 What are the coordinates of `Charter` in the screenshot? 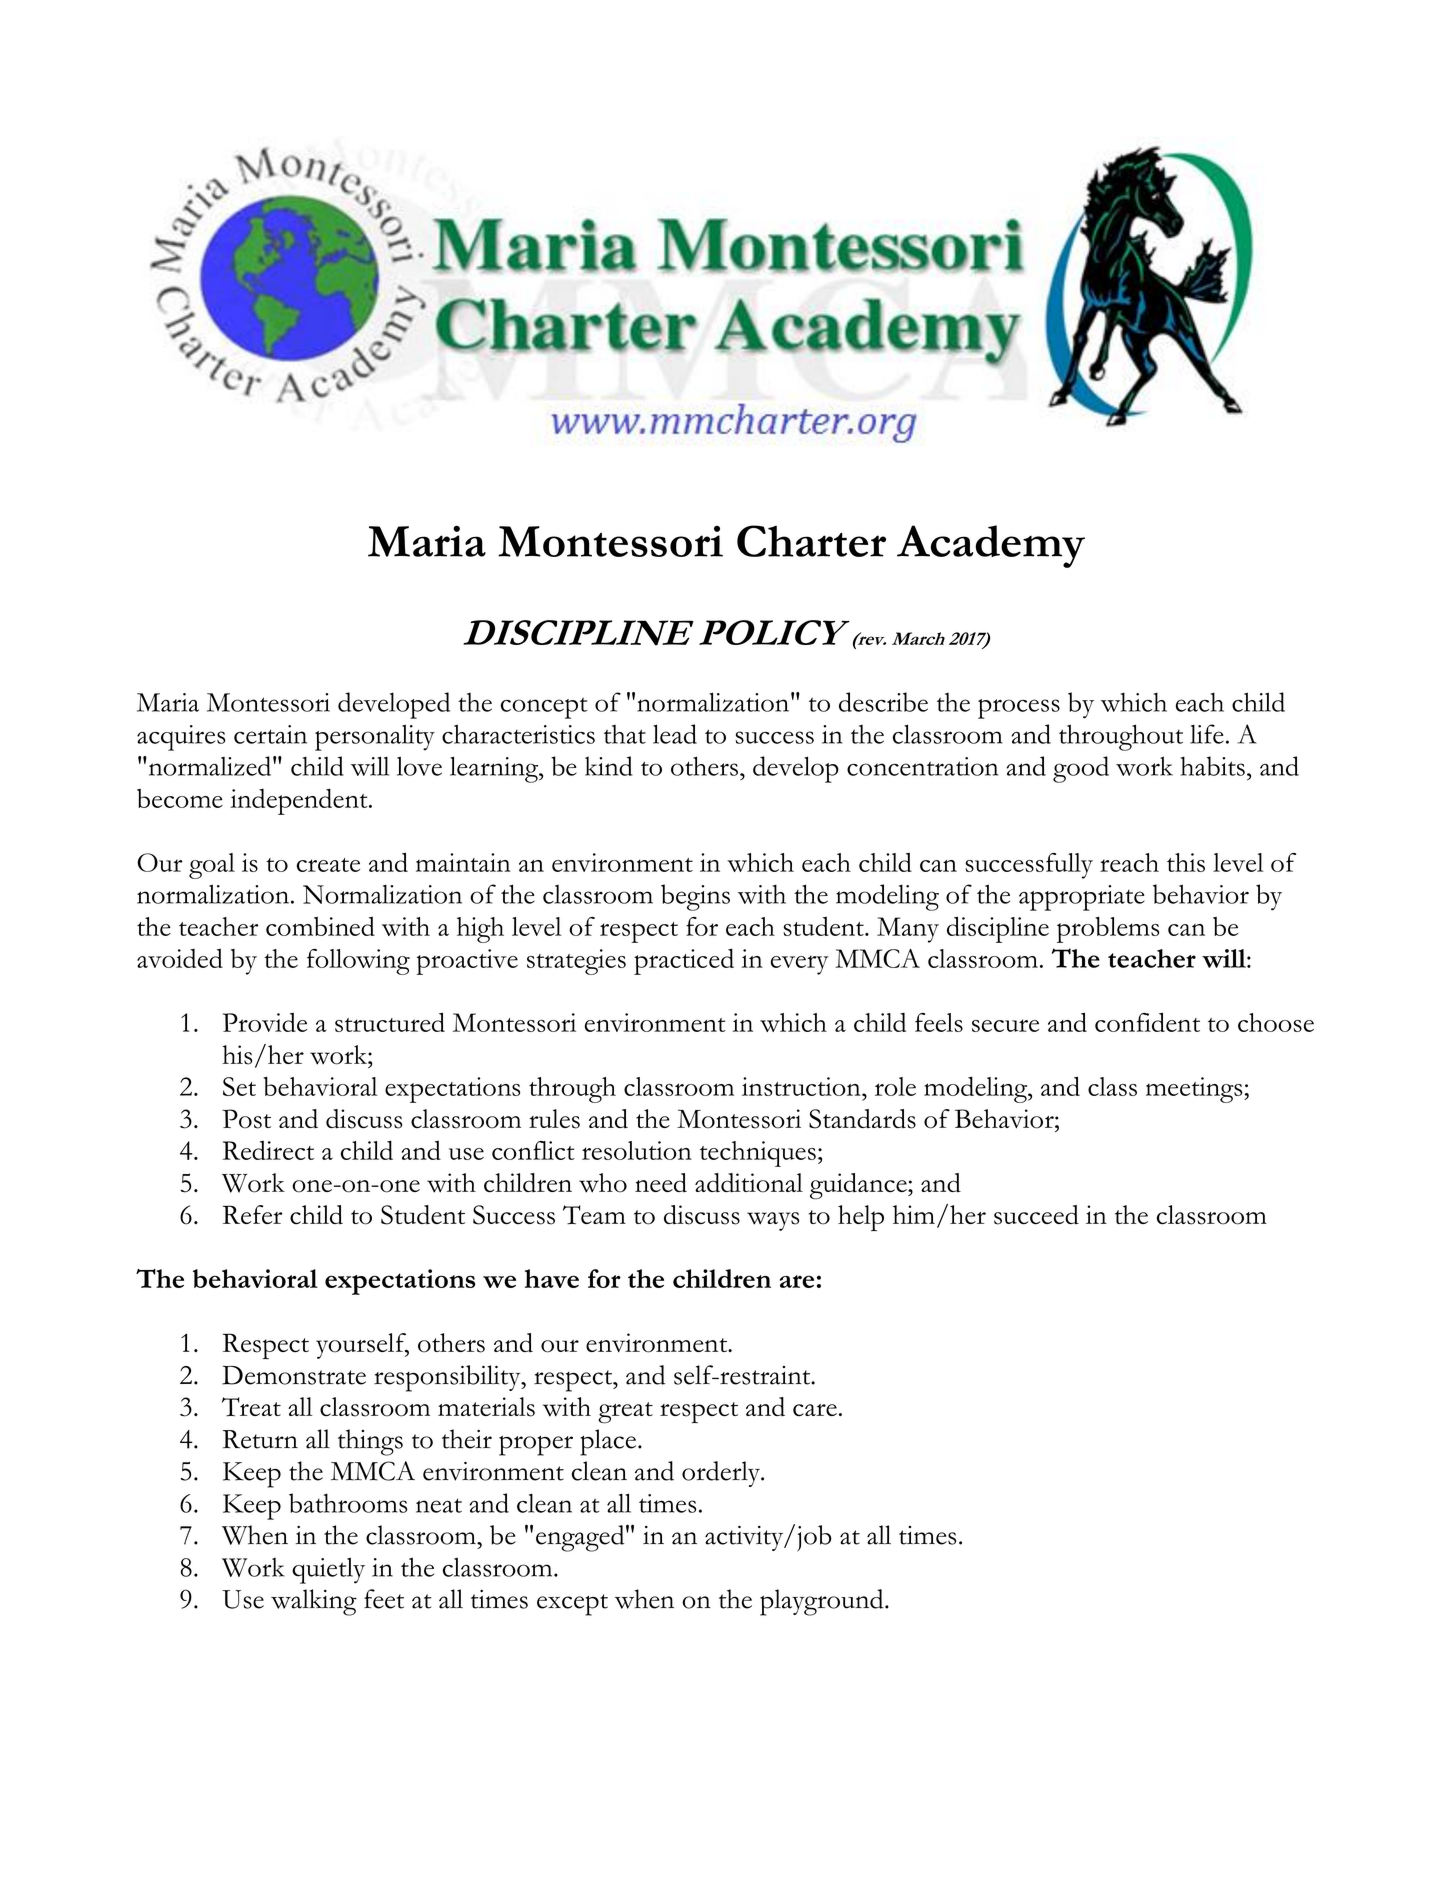 It's located at (811, 541).
